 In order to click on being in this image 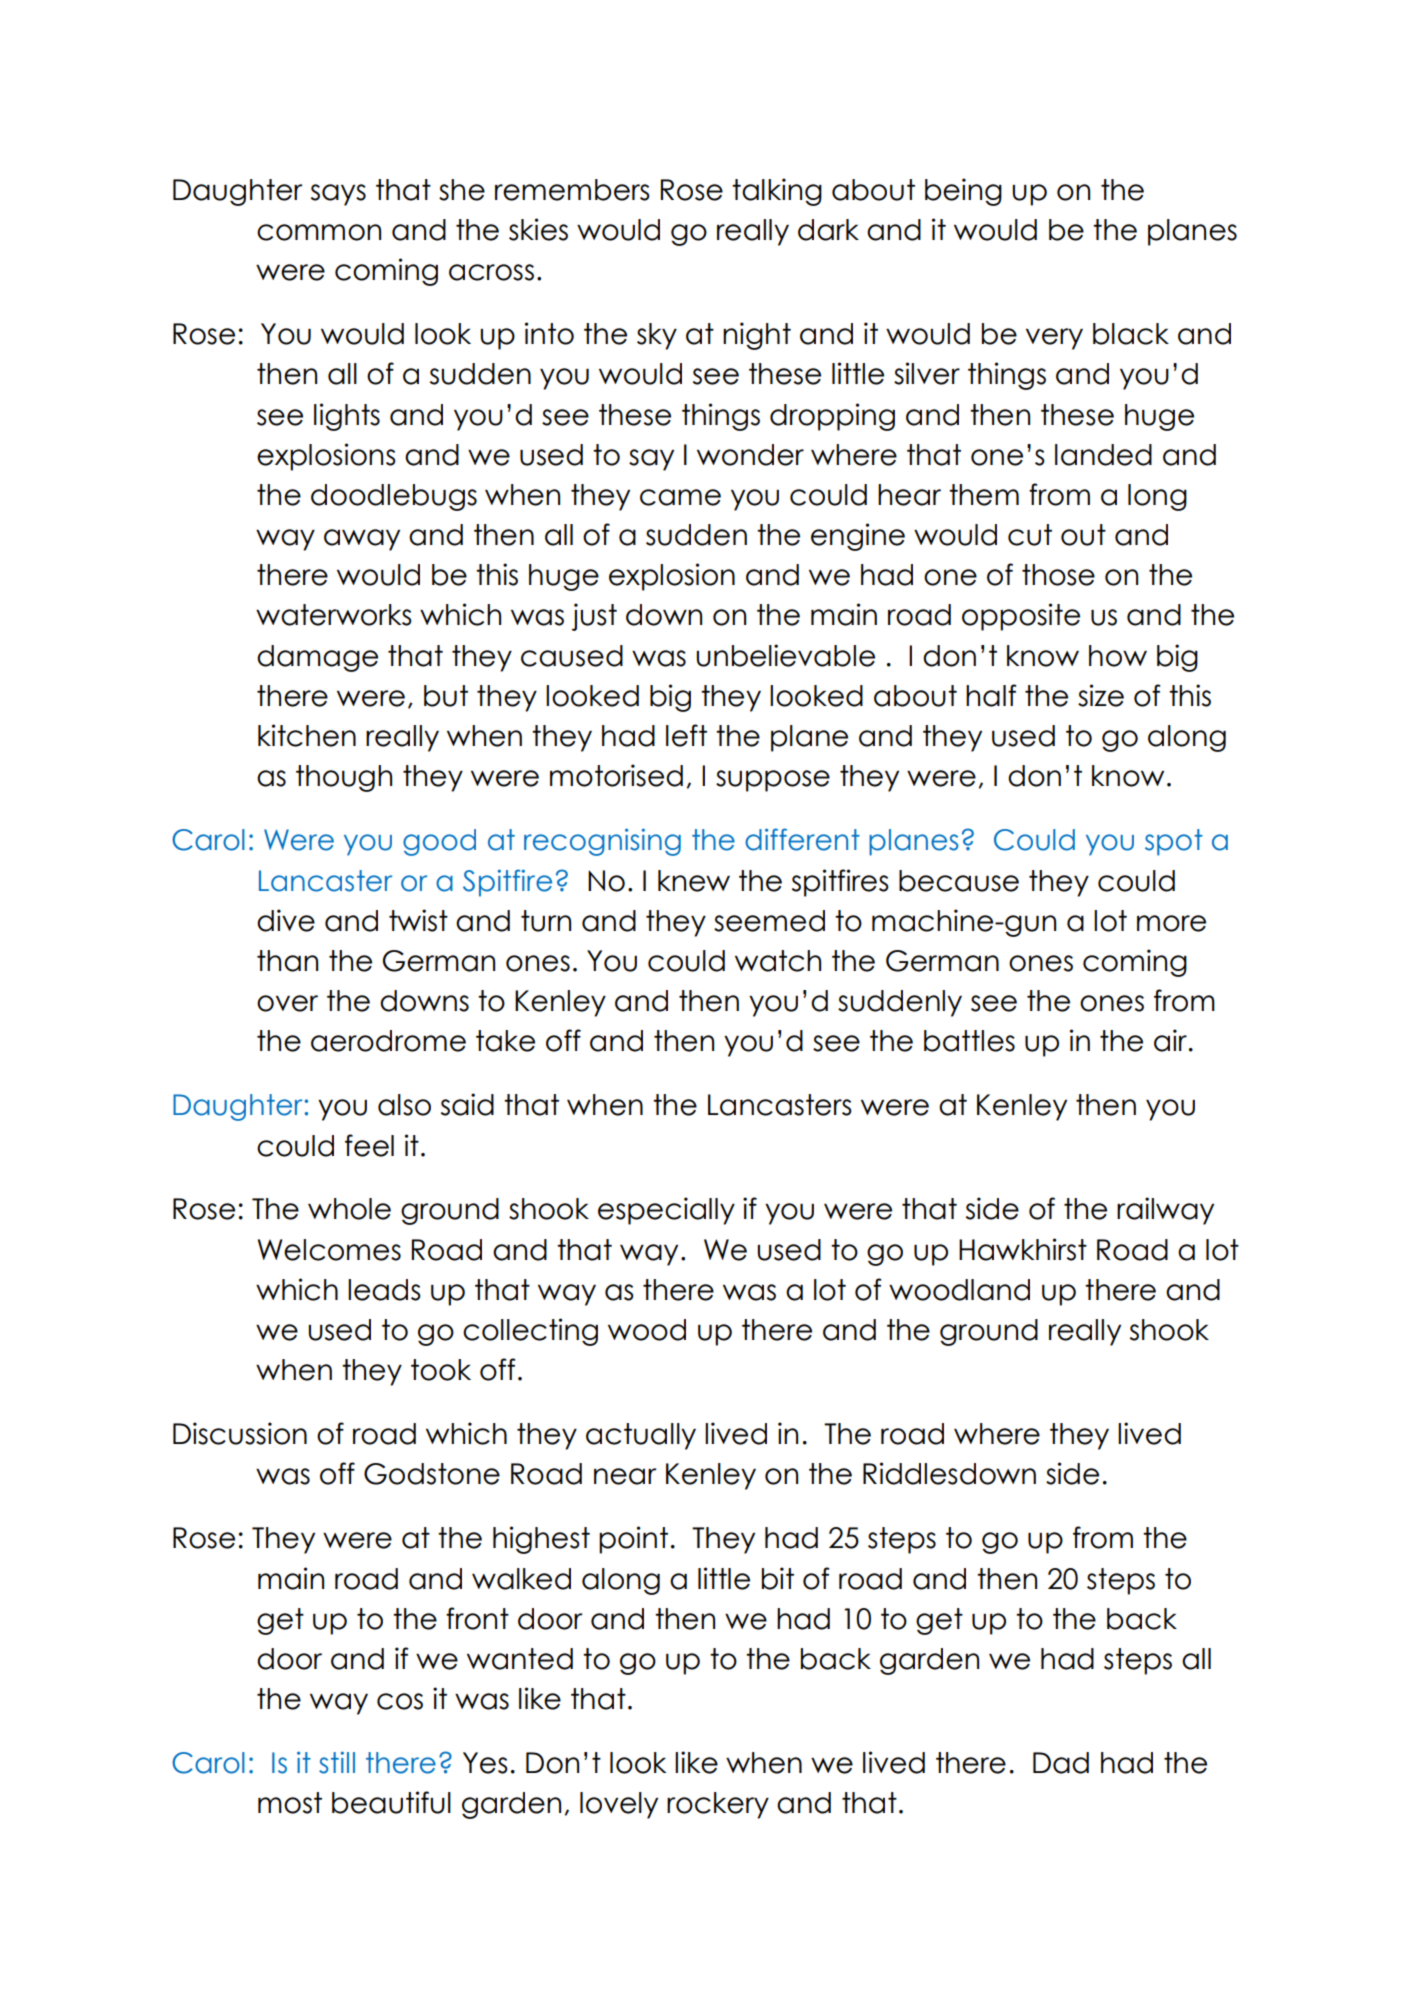, I will do `click(963, 192)`.
